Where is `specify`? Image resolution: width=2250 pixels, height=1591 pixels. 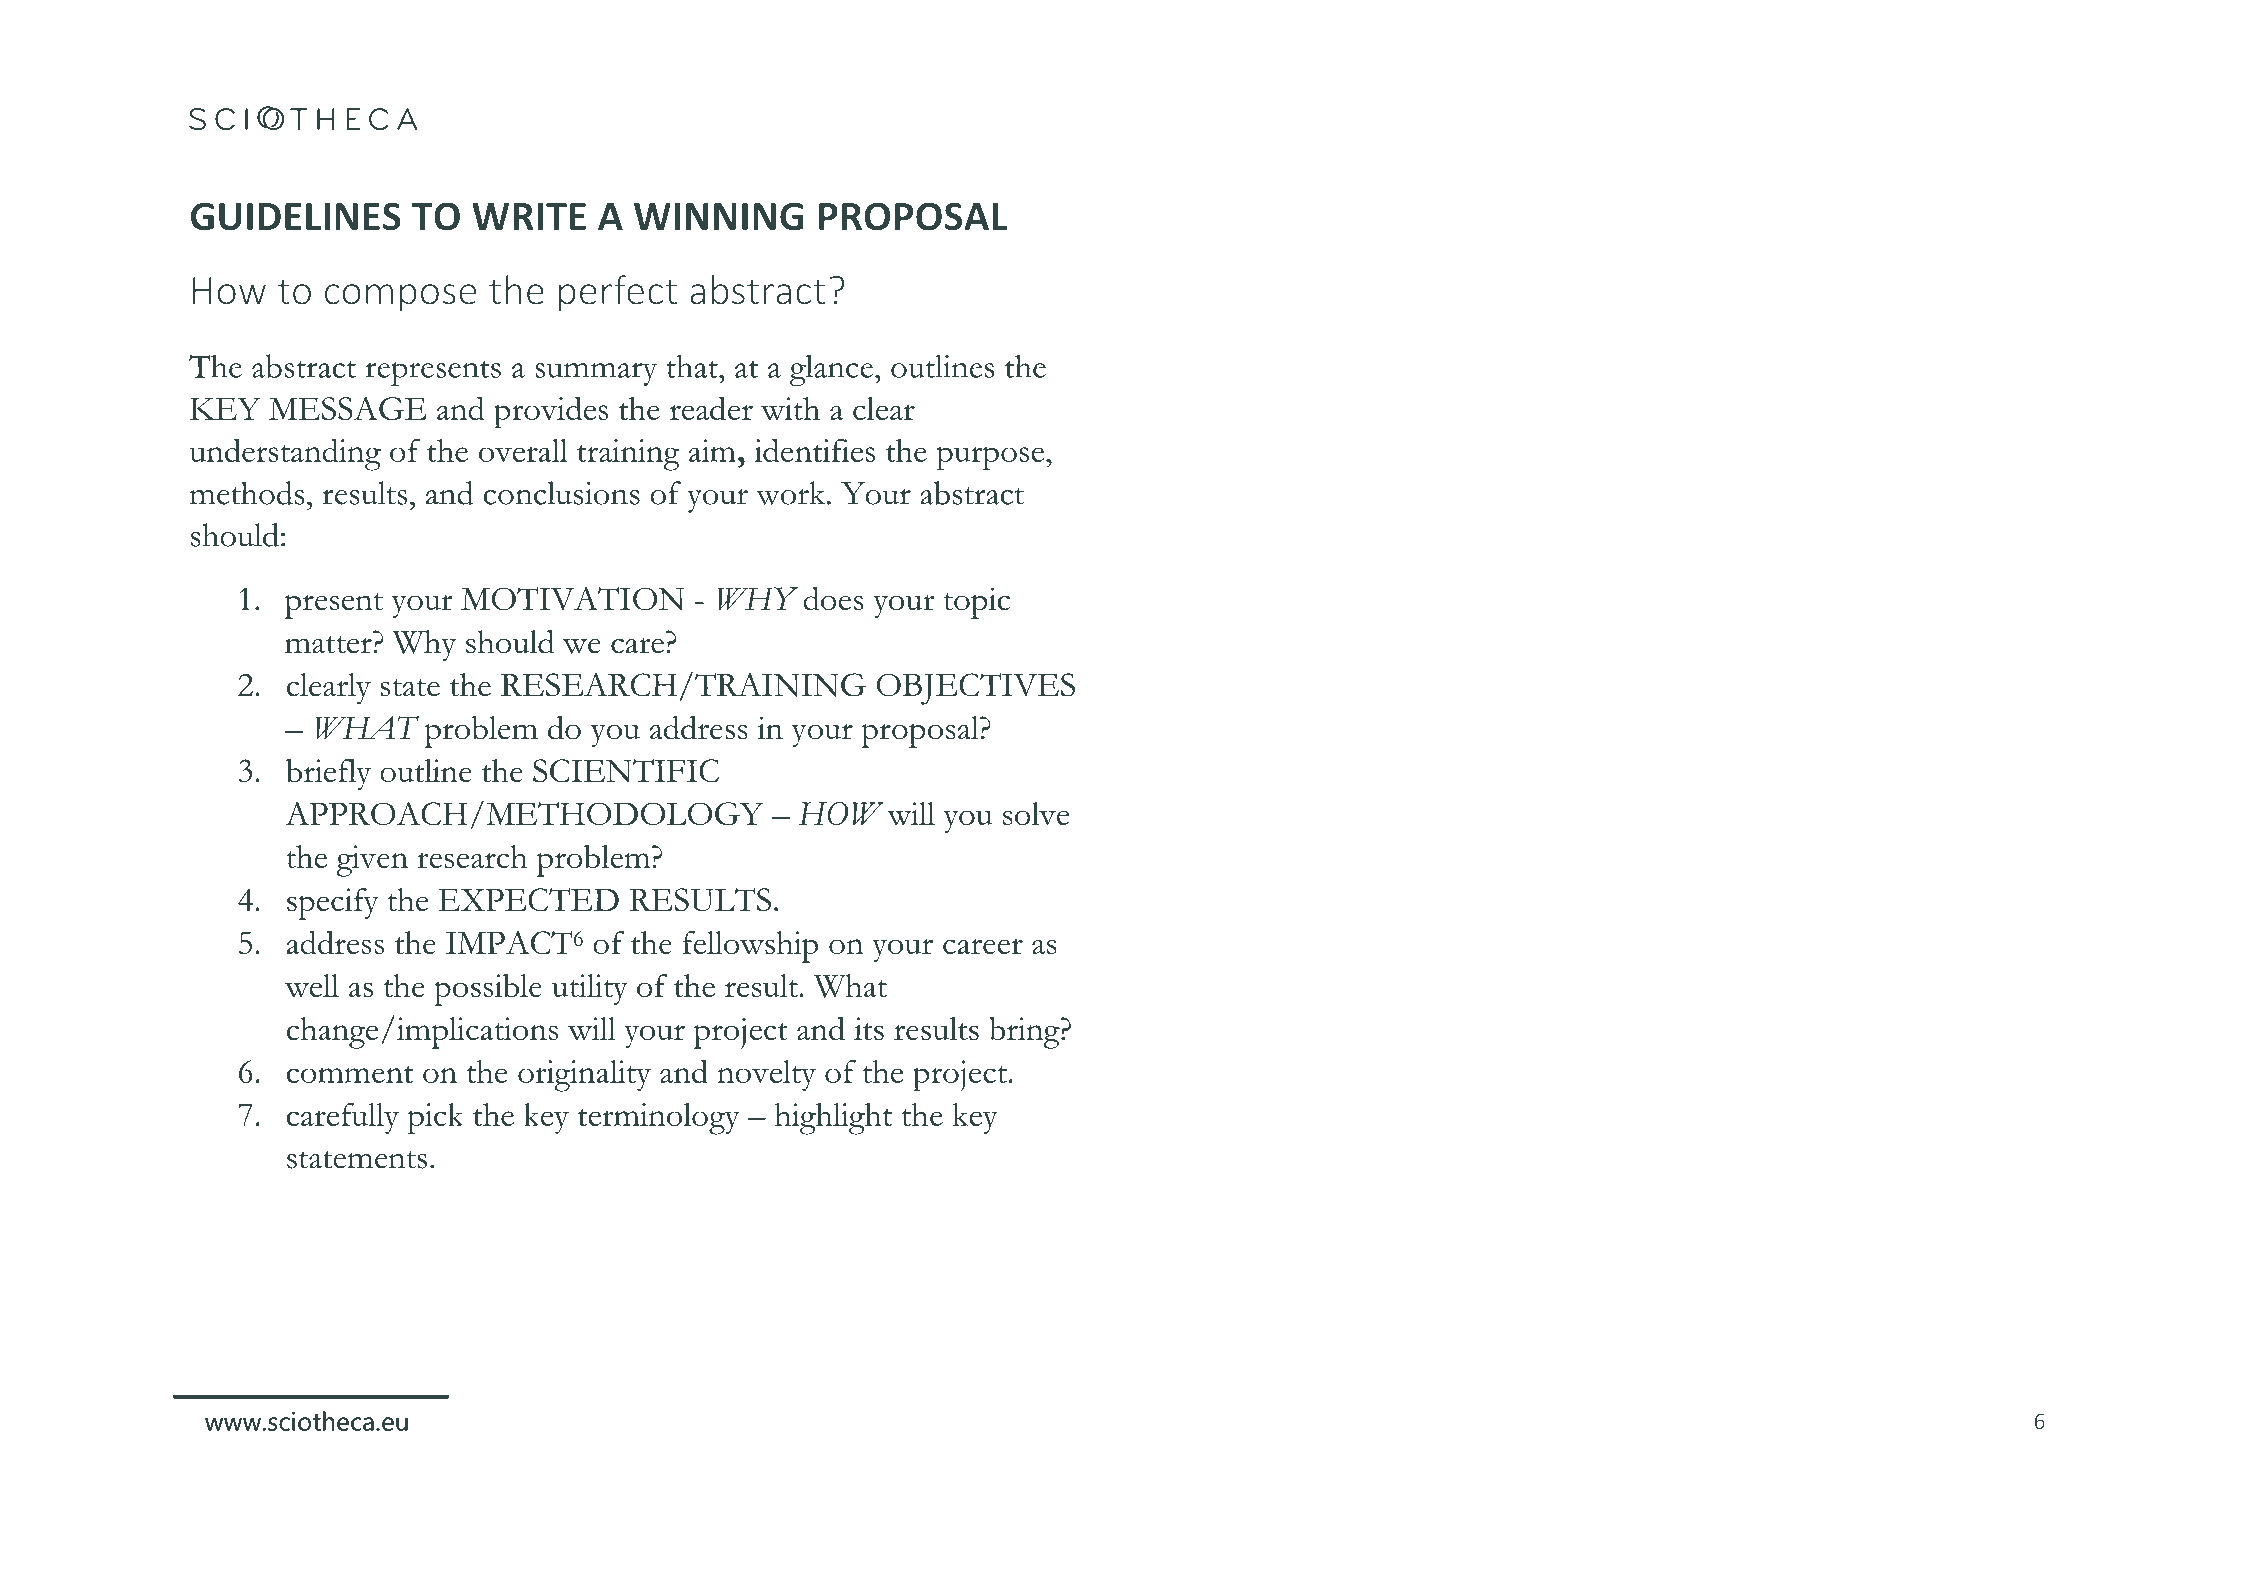
specify is located at coordinates (333, 904).
